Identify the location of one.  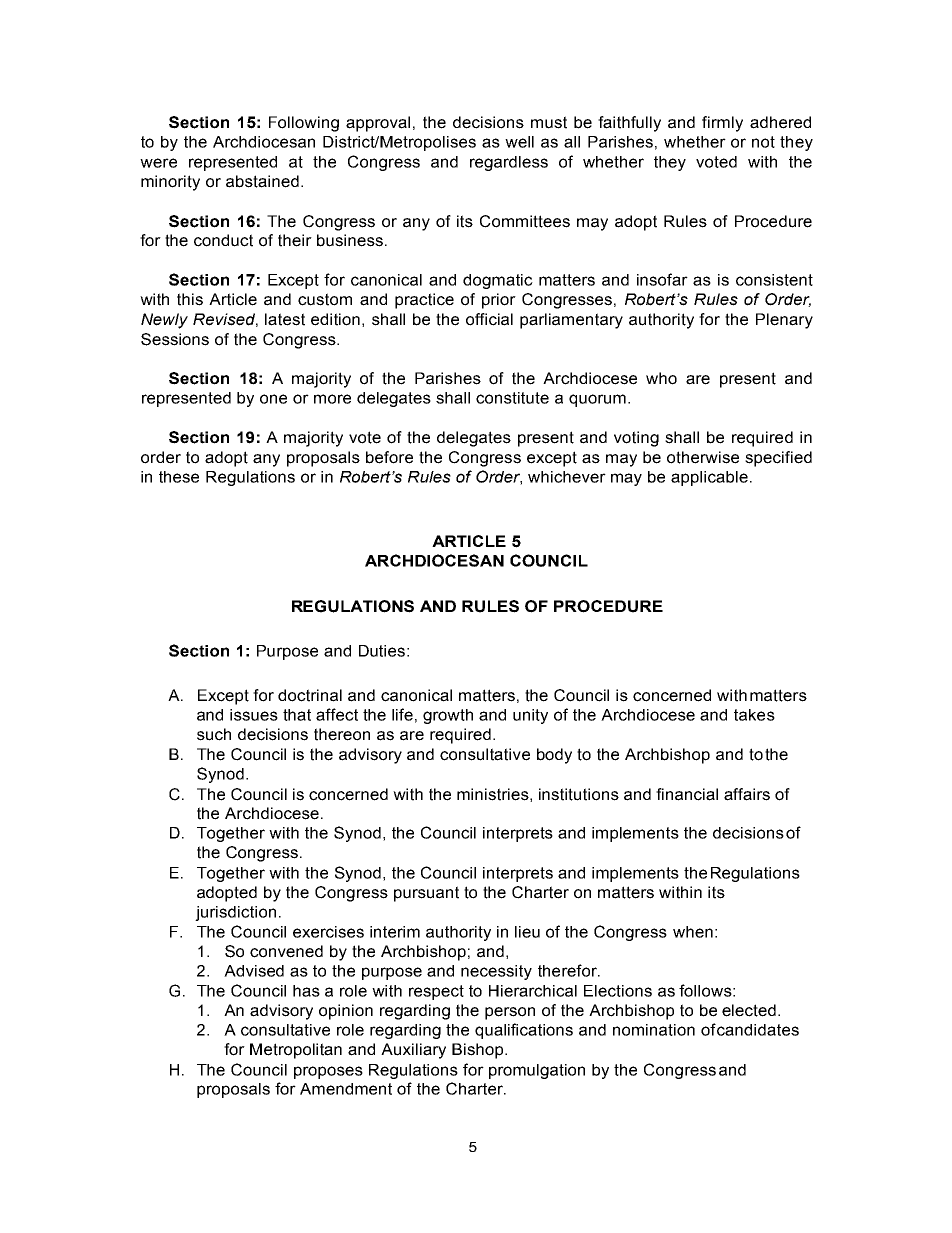
(273, 399).
